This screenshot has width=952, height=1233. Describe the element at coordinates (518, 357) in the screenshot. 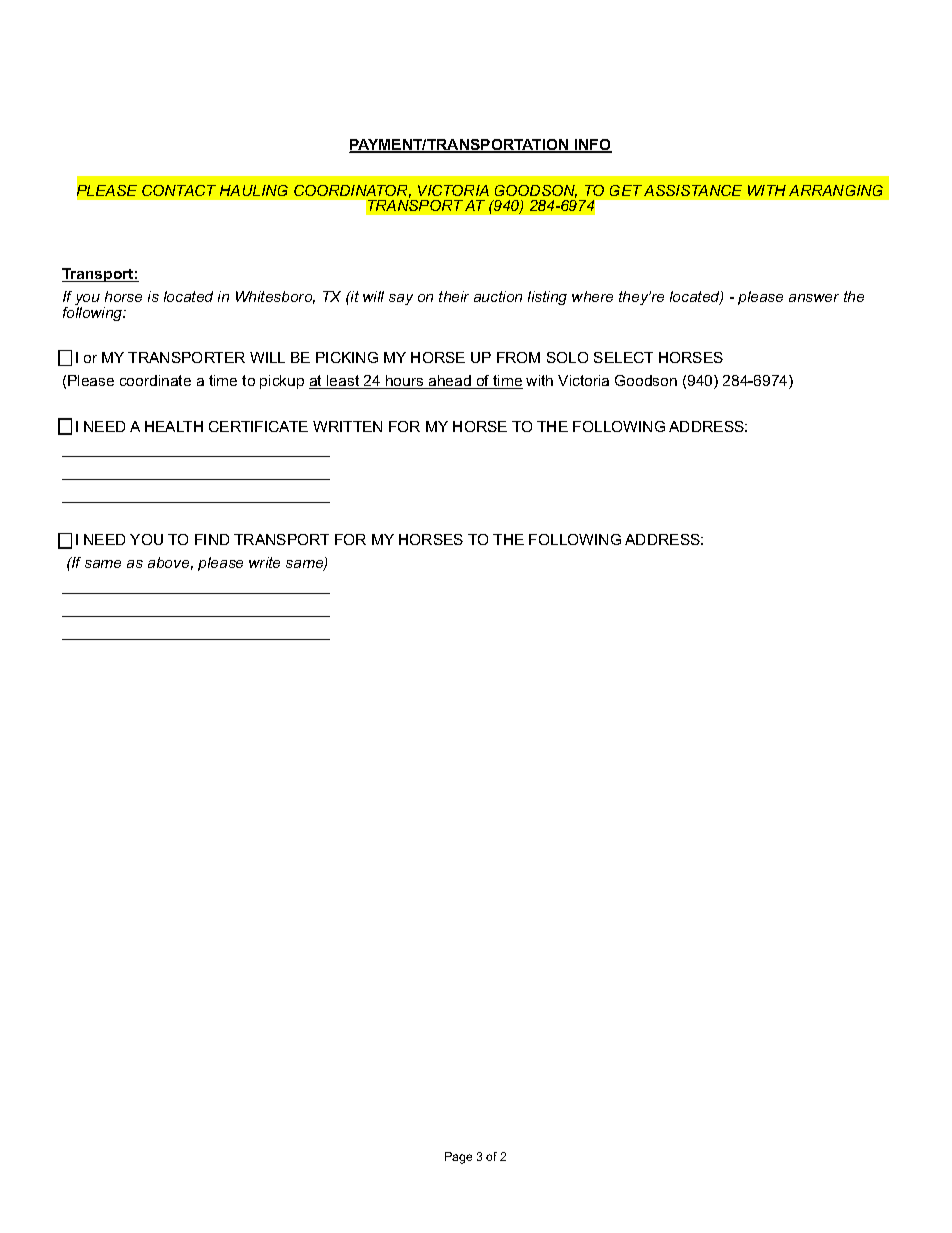

I see `FROM` at that location.
